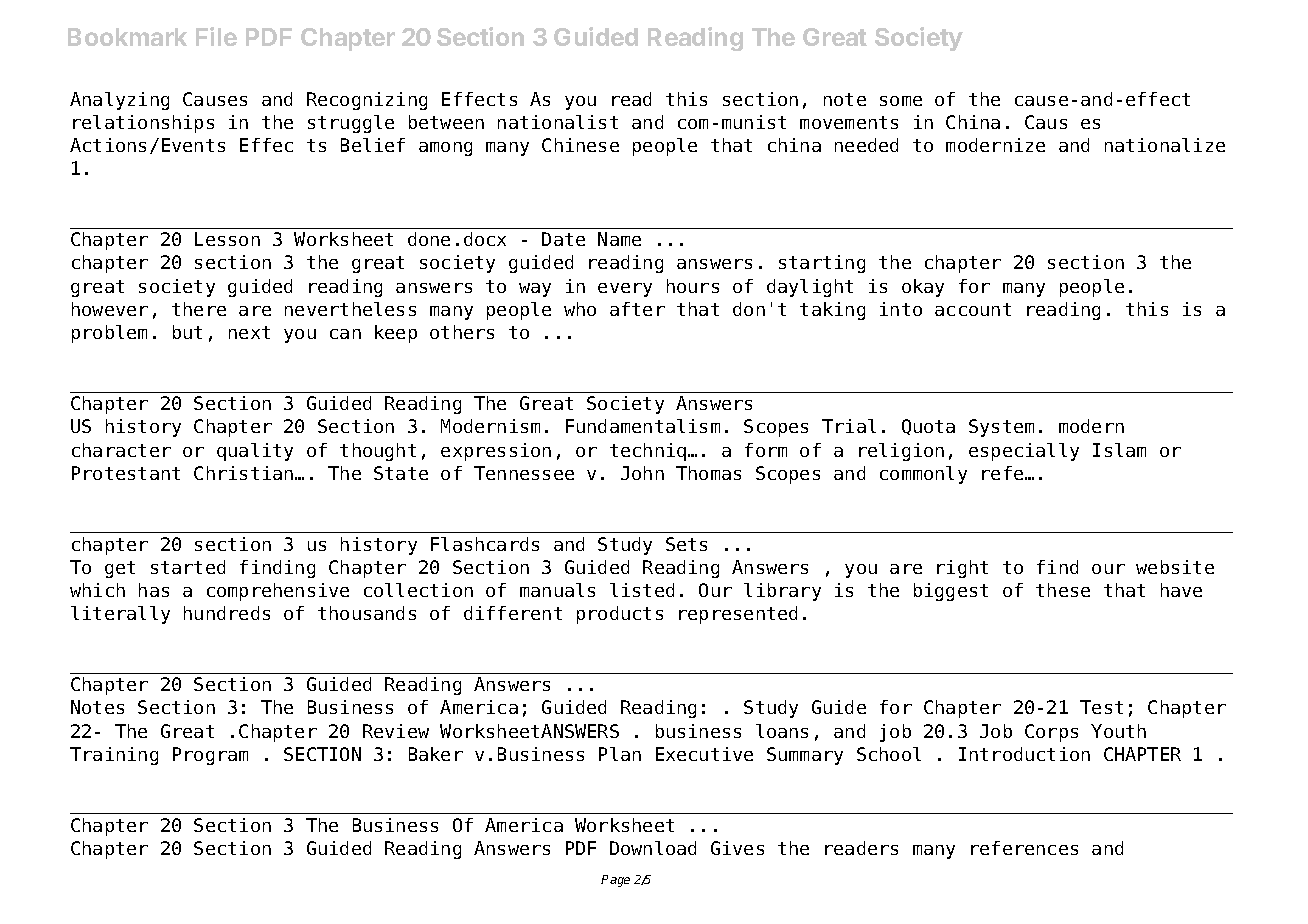 Image resolution: width=1308 pixels, height=924 pixels. Describe the element at coordinates (188, 567) in the screenshot. I see `started` at that location.
